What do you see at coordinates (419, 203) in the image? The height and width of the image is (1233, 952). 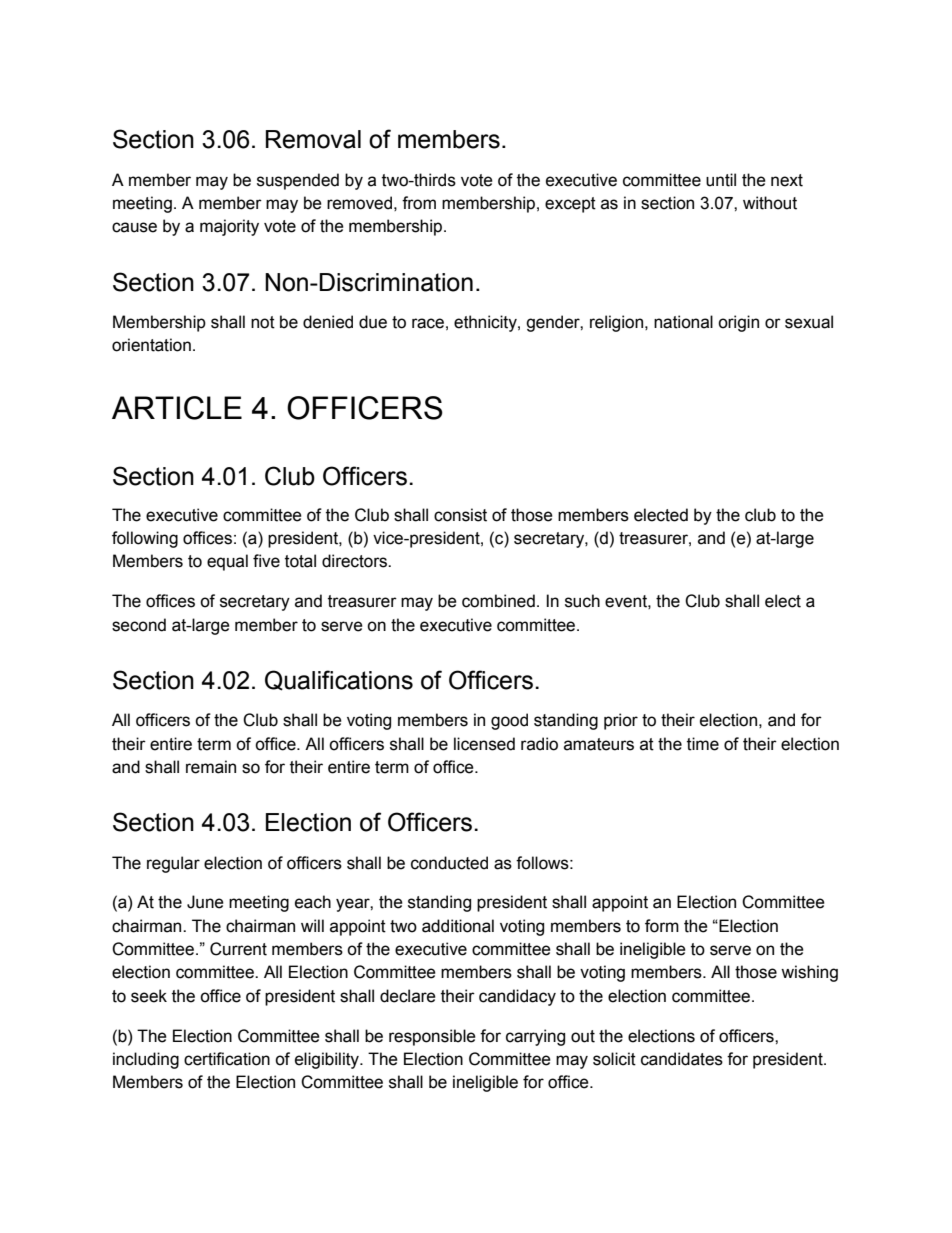 I see `from` at bounding box center [419, 203].
